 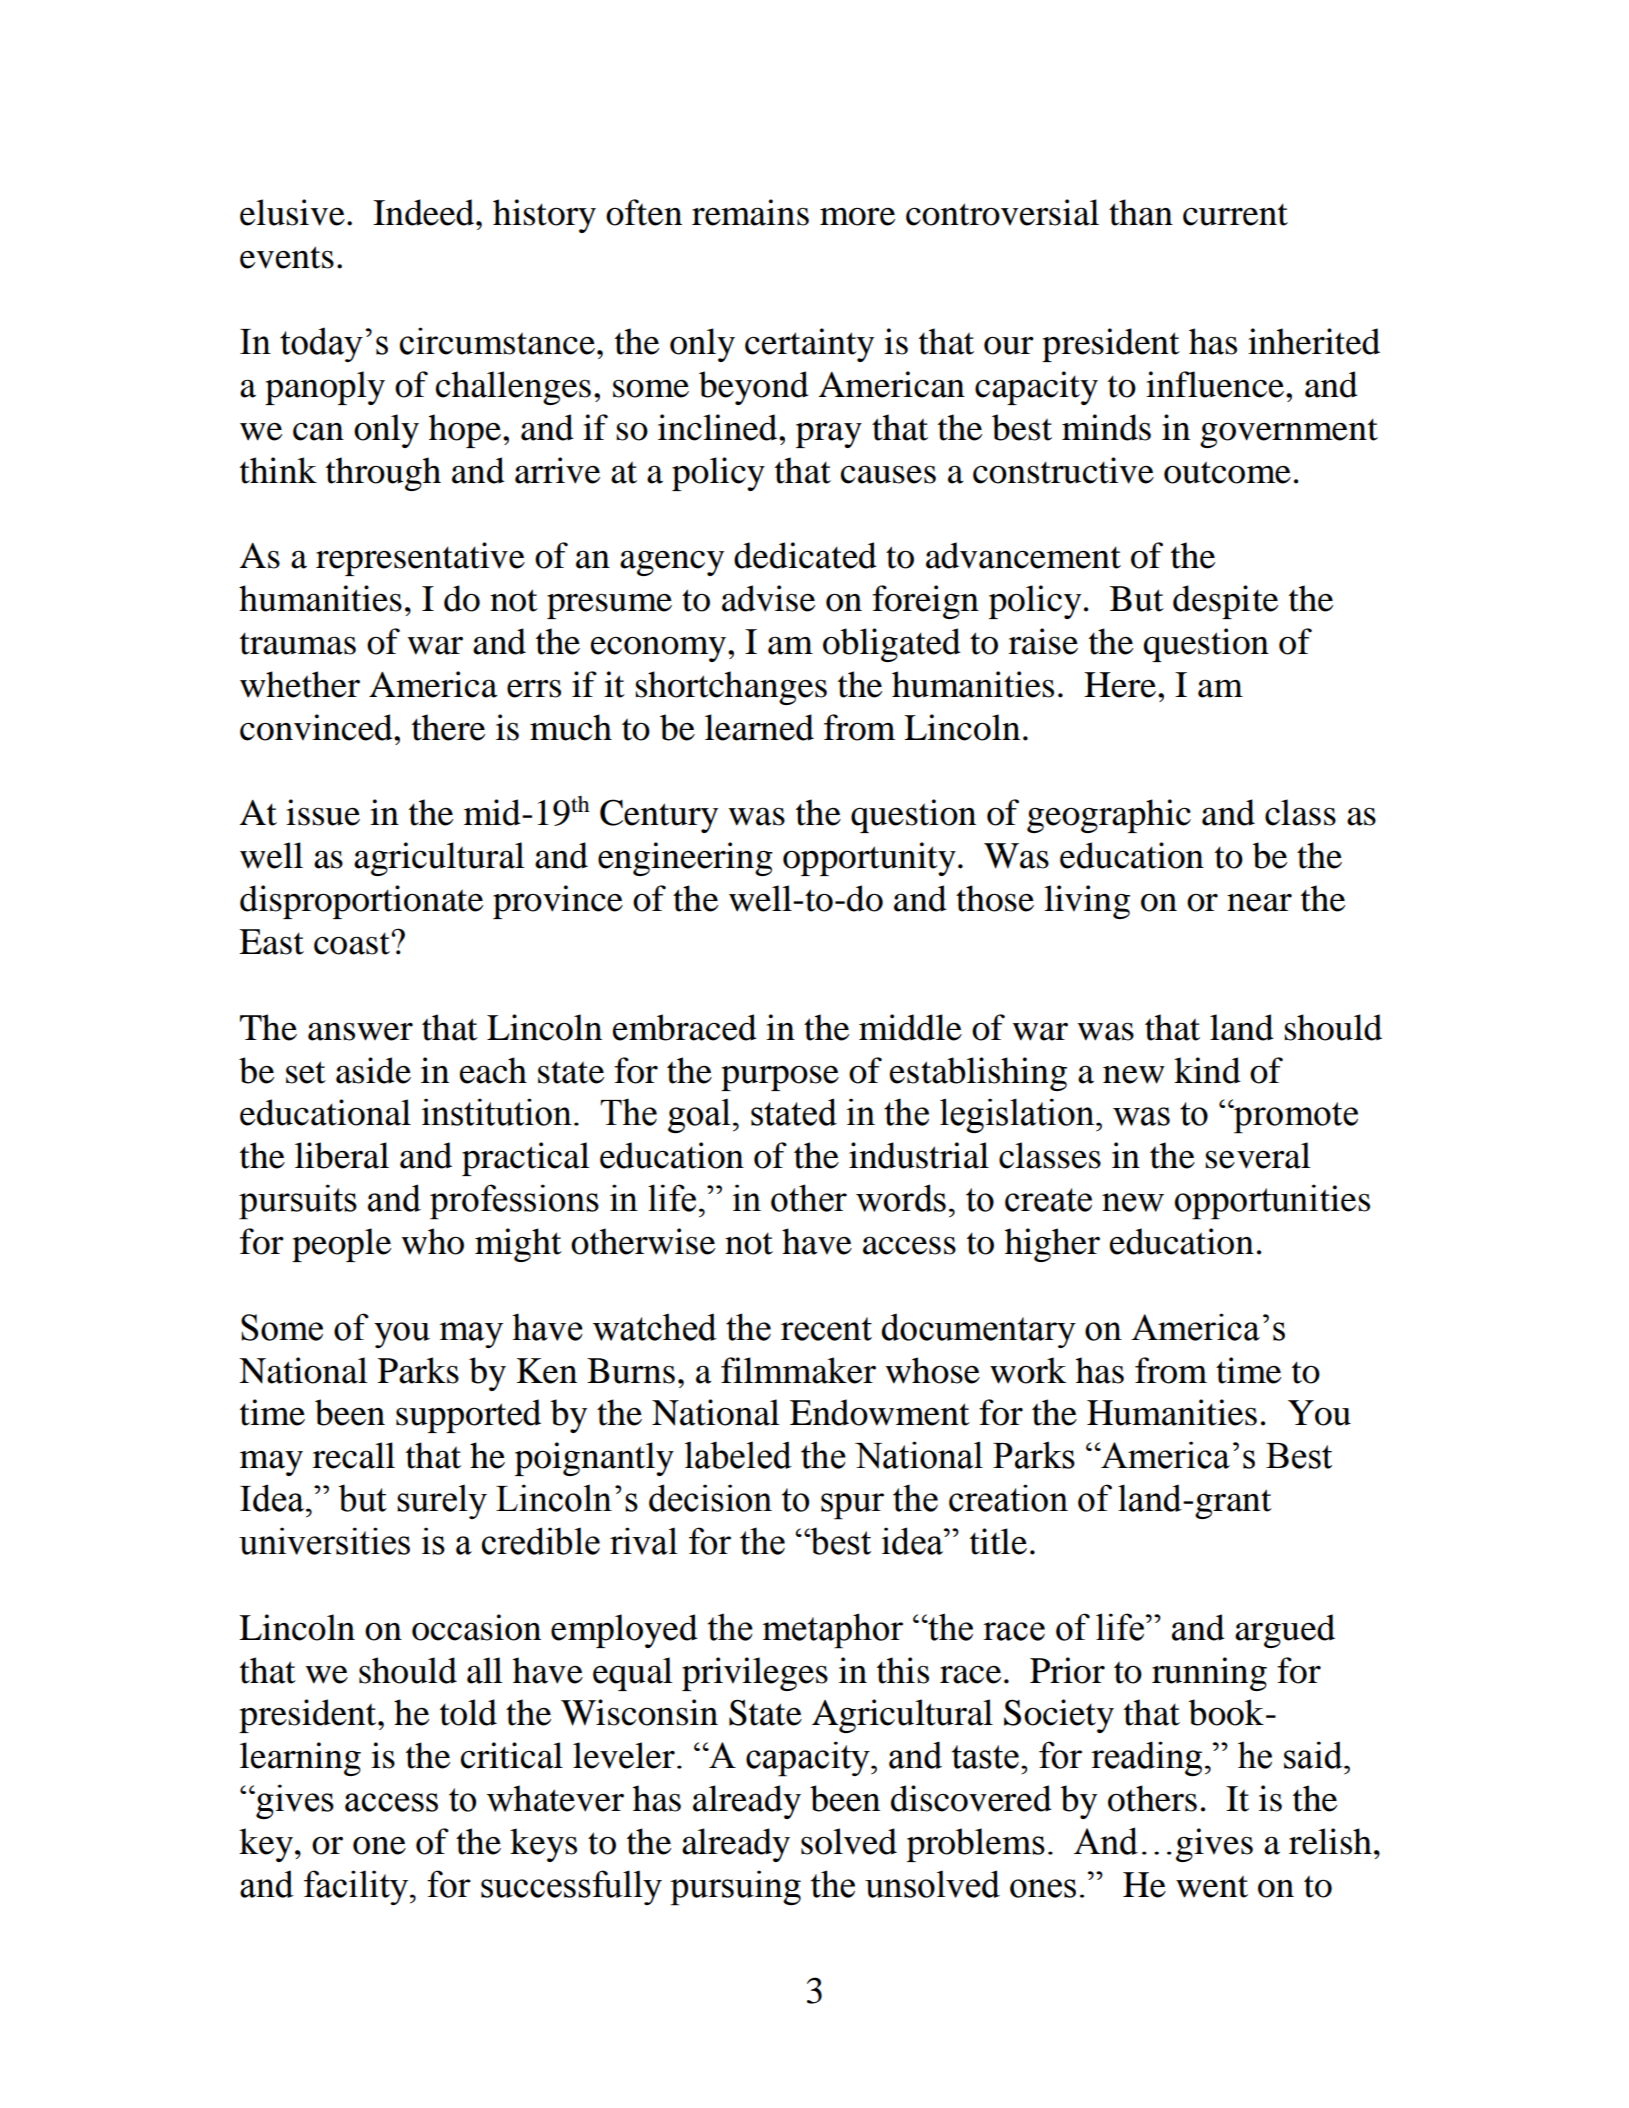 I want to click on spur, so click(x=852, y=1506).
